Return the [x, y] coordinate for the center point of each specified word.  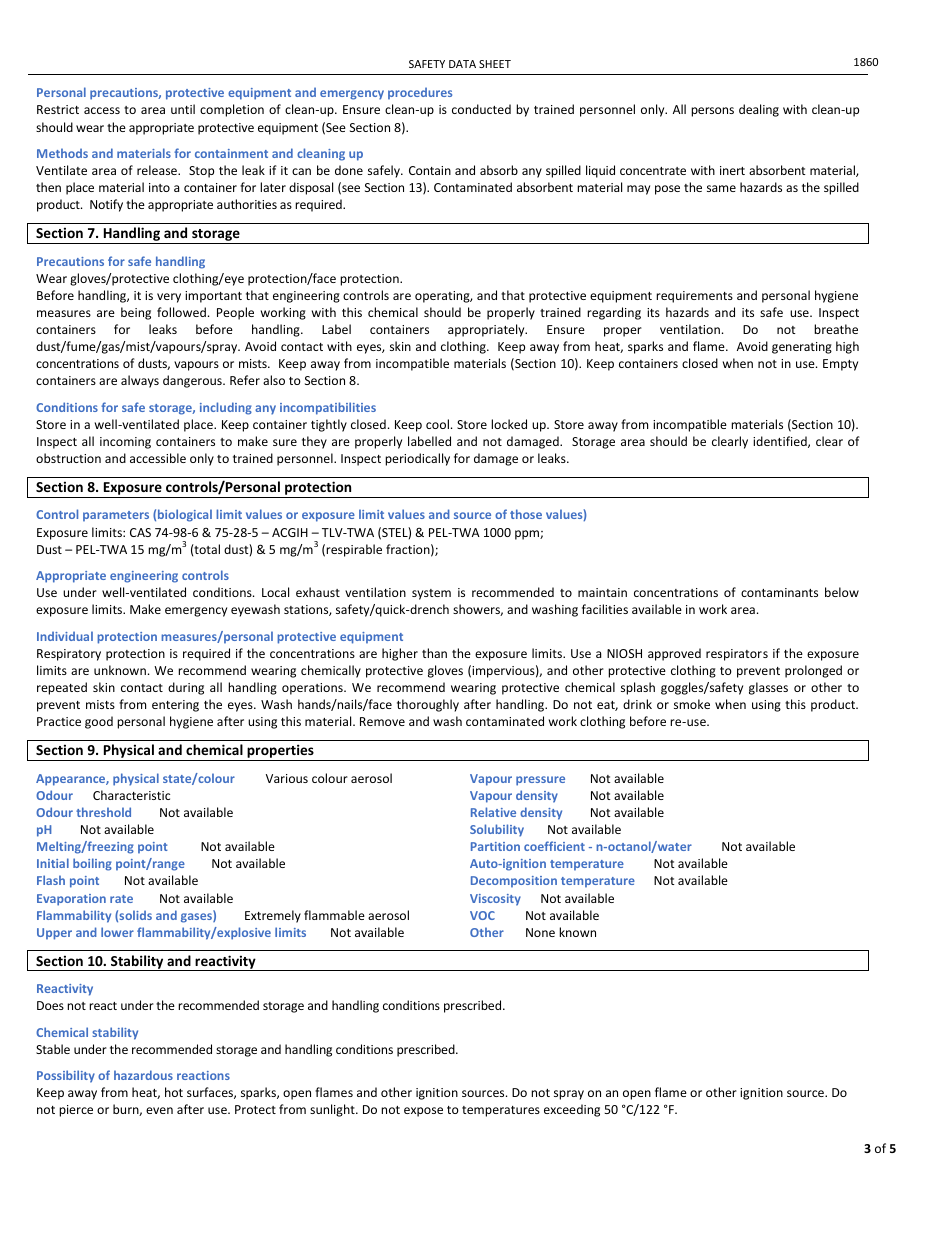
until [183, 109]
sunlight [333, 1110]
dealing [759, 110]
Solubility [497, 830]
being [136, 313]
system [431, 594]
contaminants [779, 592]
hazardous [143, 1075]
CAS [140, 532]
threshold [103, 812]
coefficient [554, 846]
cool [437, 424]
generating [802, 348]
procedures [420, 93]
